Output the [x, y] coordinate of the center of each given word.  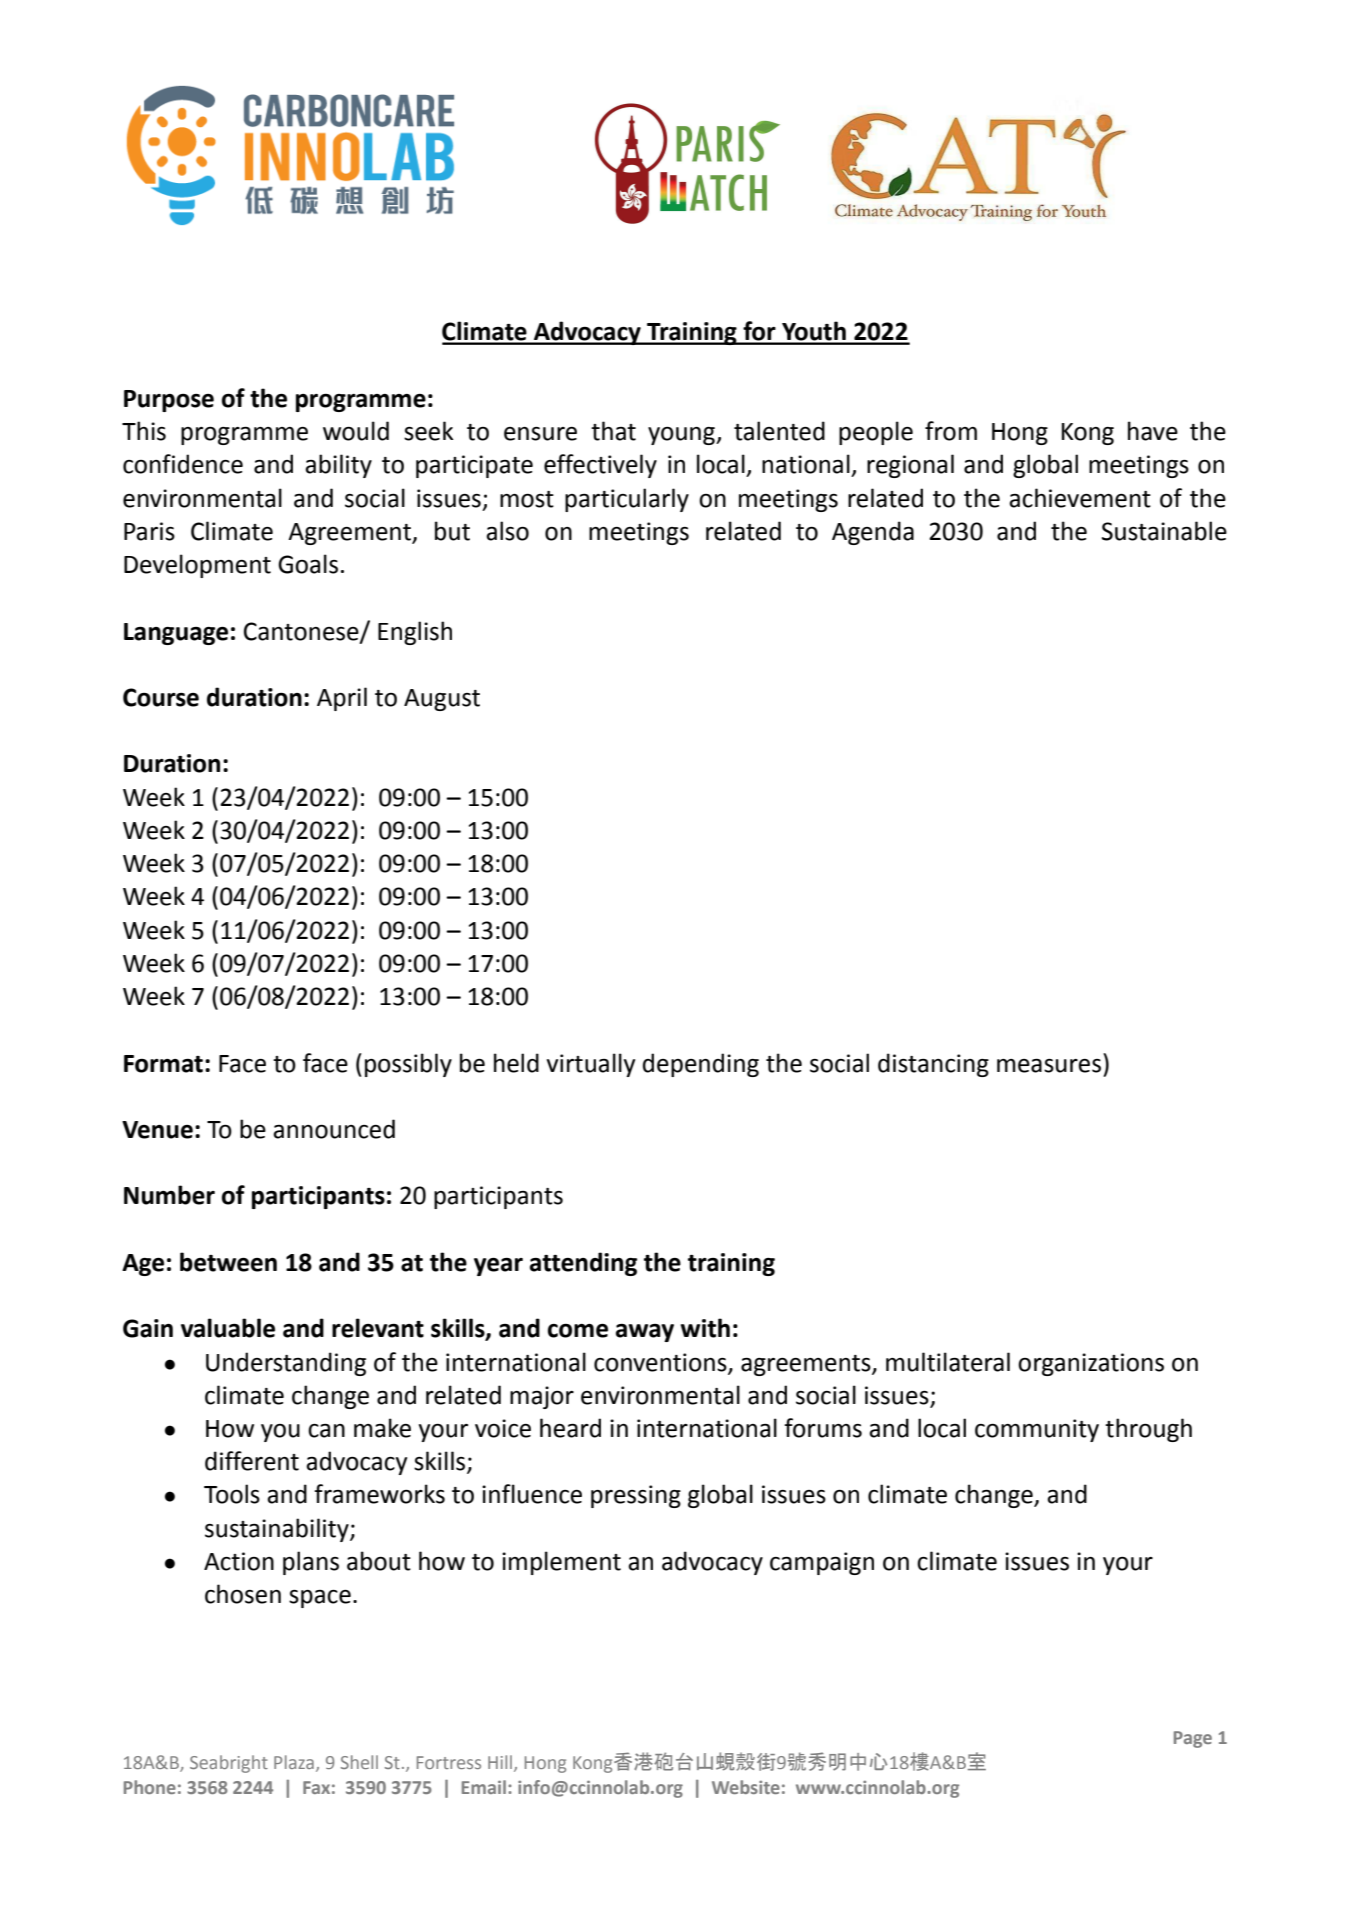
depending [701, 1065]
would [356, 431]
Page [1193, 1739]
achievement [1080, 498]
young [682, 435]
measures [1049, 1066]
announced [334, 1129]
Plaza [294, 1762]
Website [746, 1787]
